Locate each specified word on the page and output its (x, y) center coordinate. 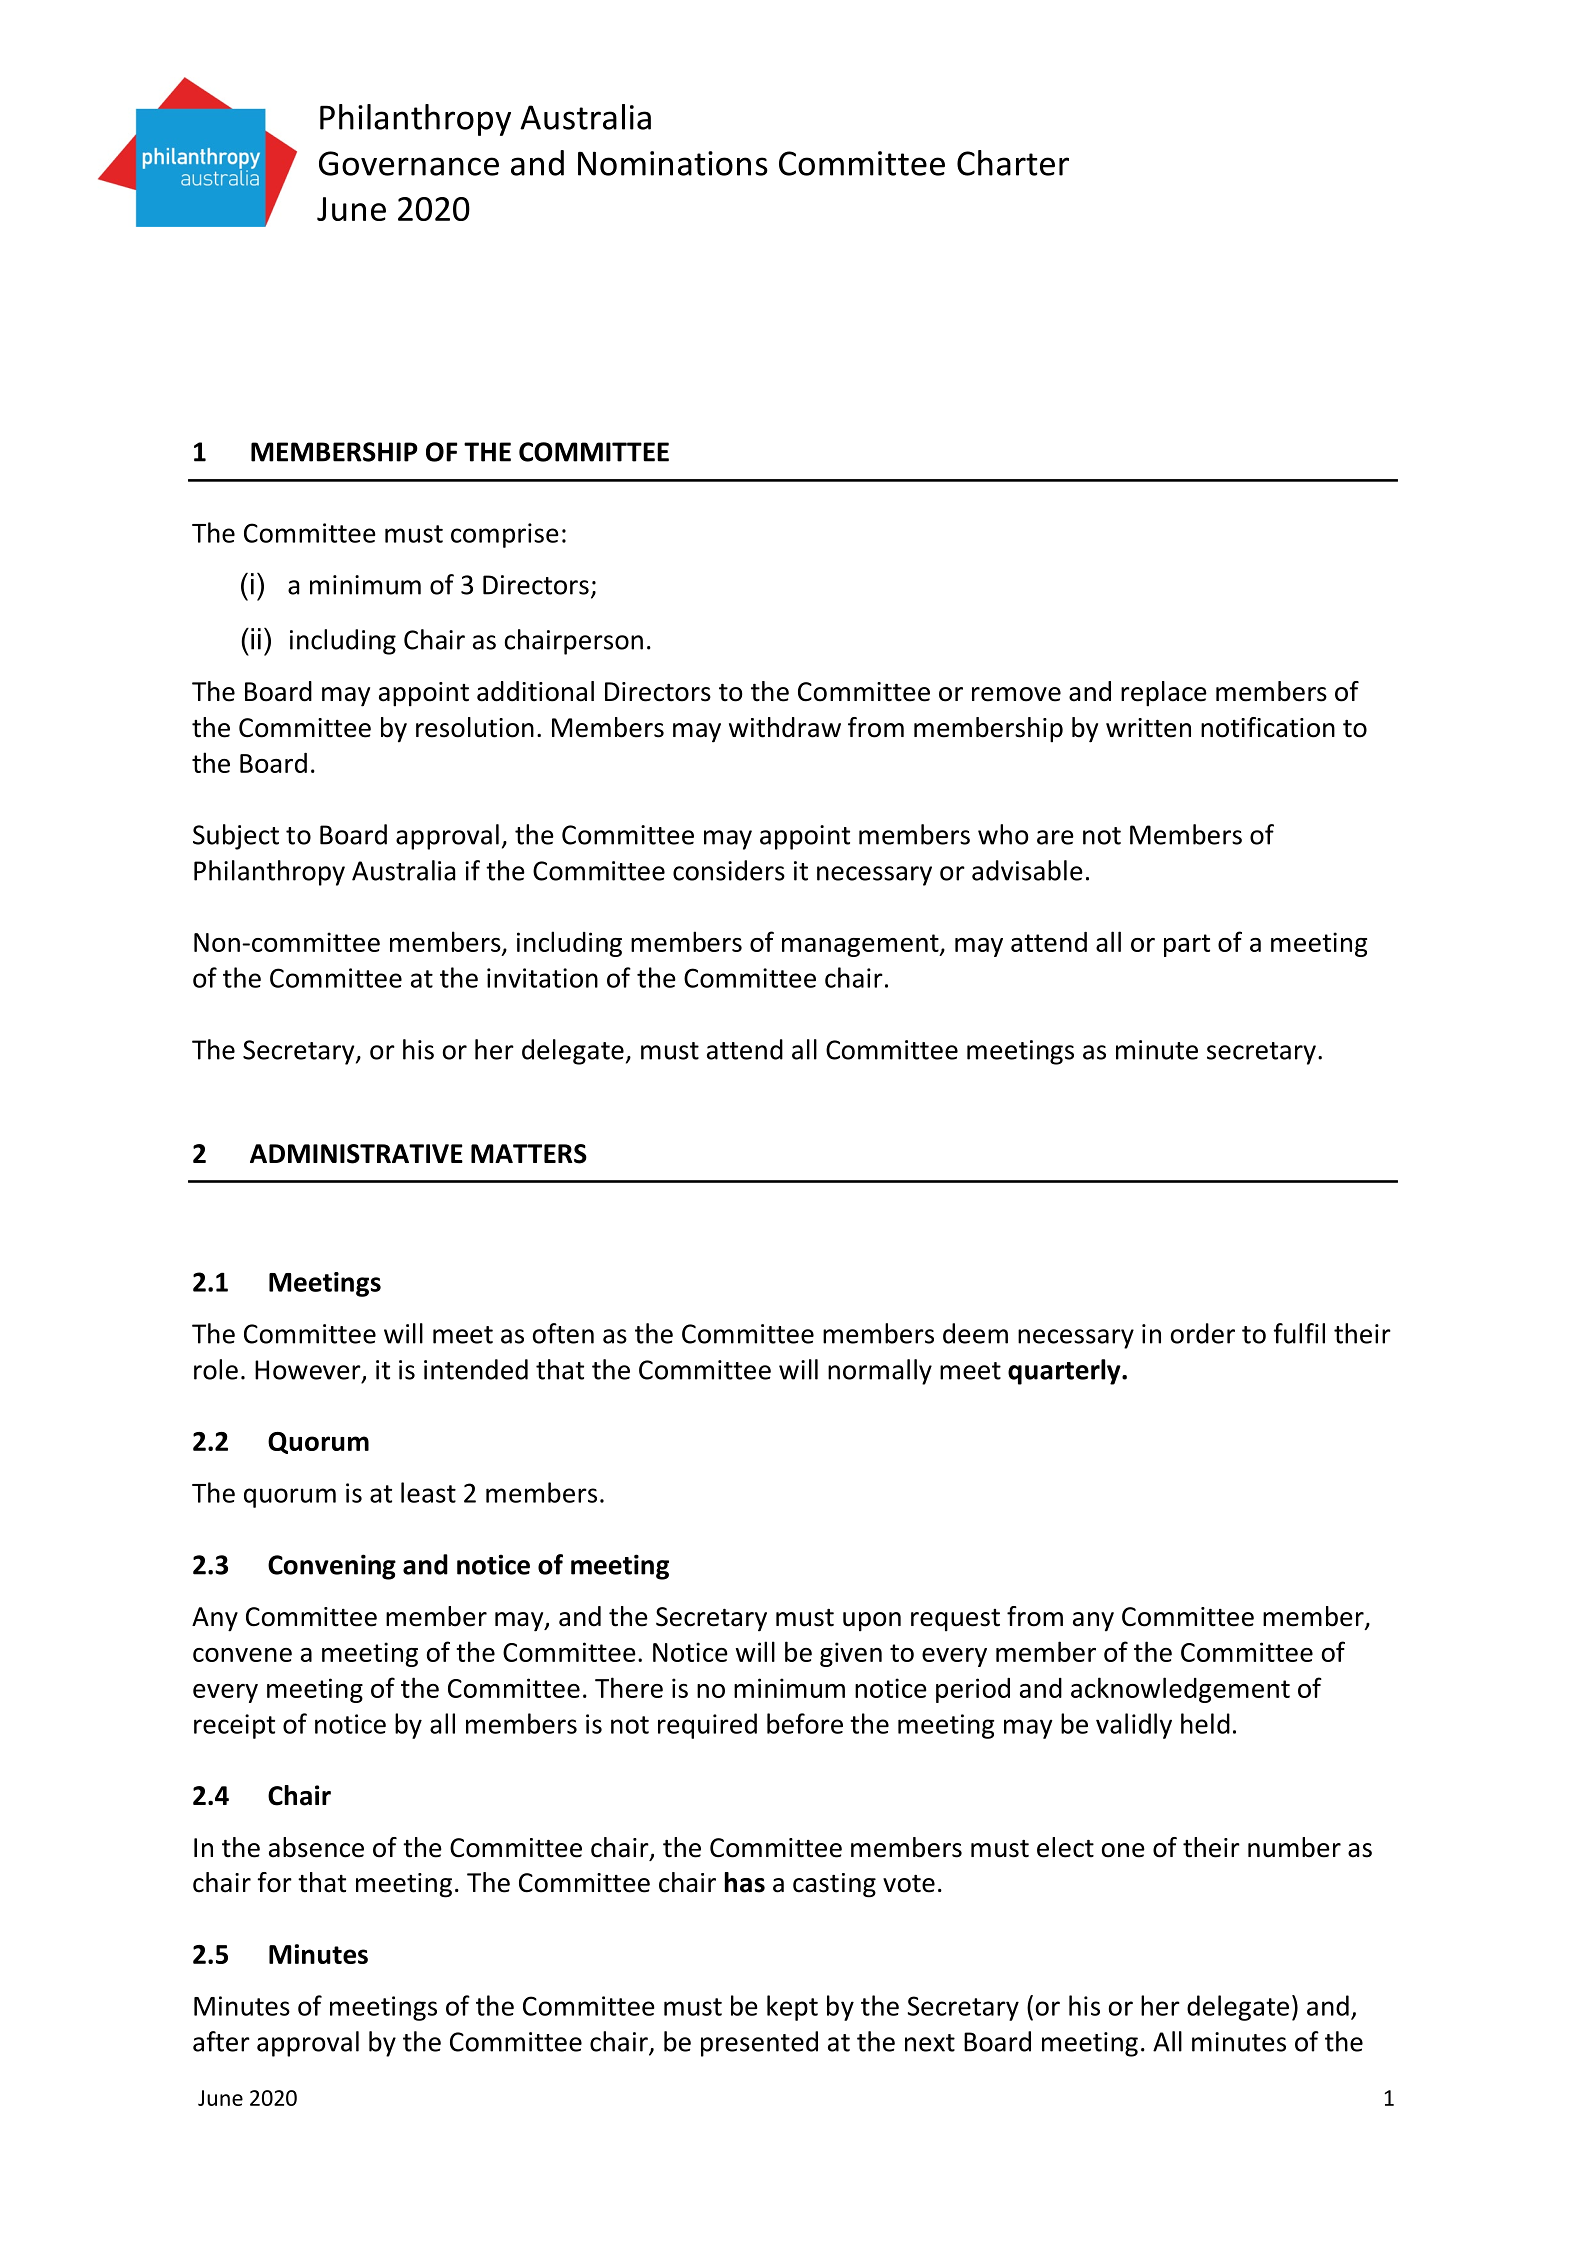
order (1203, 1333)
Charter (1013, 163)
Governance (409, 163)
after (221, 2041)
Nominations (673, 163)
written (1148, 728)
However (309, 1371)
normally (880, 1372)
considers (729, 870)
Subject (236, 837)
